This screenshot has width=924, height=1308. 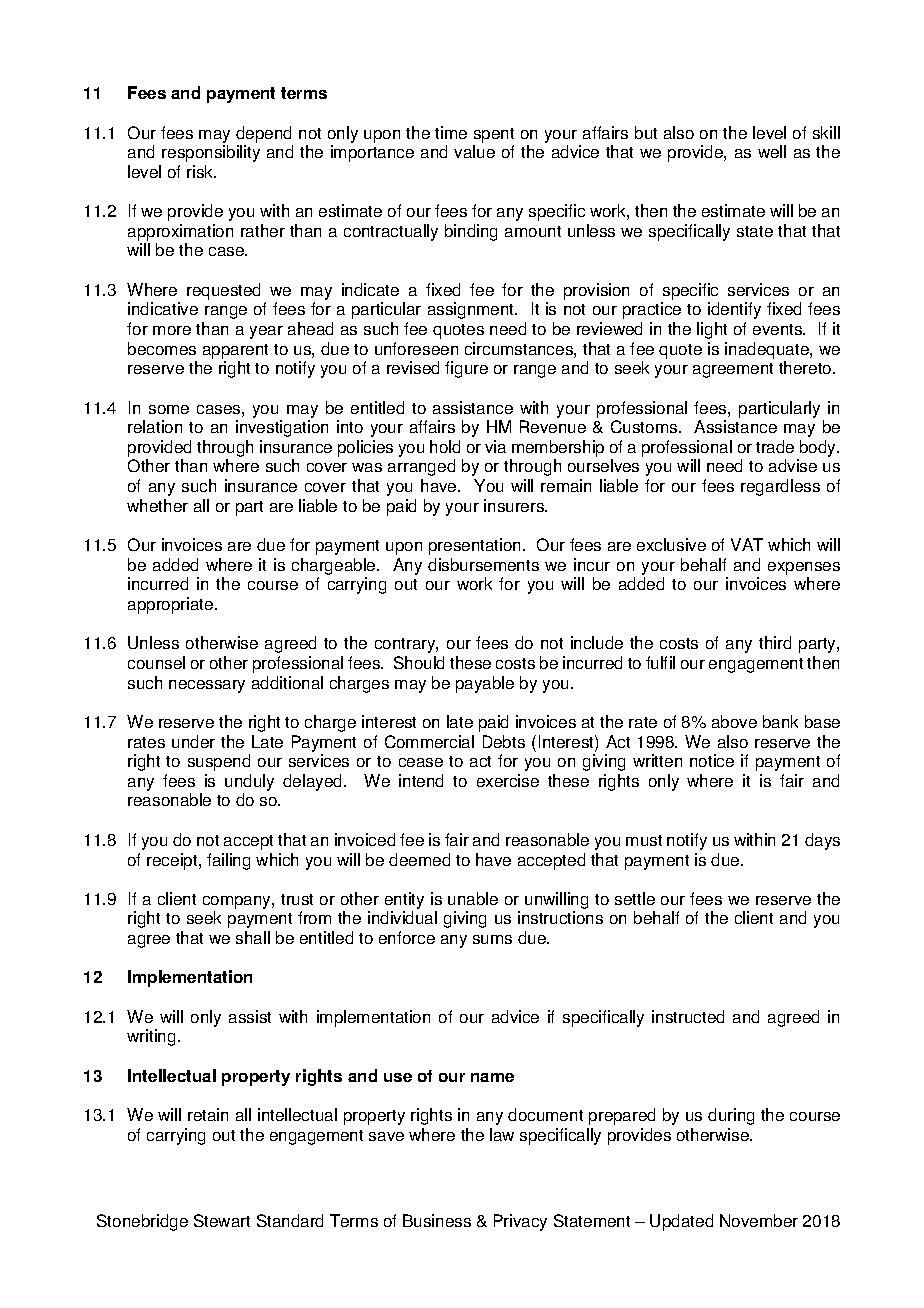 What do you see at coordinates (473, 898) in the screenshot?
I see `unable` at bounding box center [473, 898].
